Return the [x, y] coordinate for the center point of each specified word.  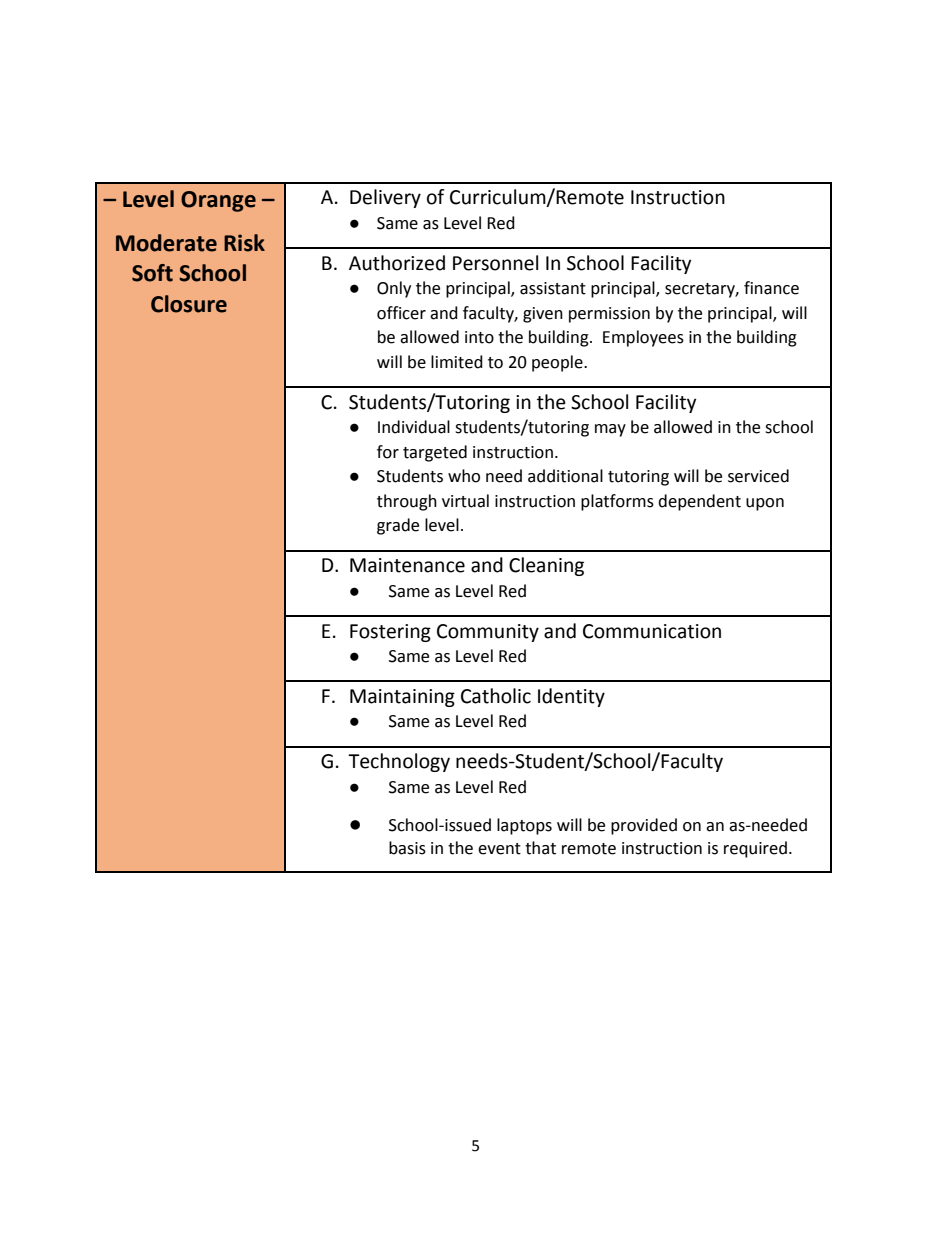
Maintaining [402, 698]
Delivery [385, 198]
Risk [244, 243]
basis [407, 848]
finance [771, 288]
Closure [189, 304]
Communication [652, 631]
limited [457, 362]
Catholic [496, 696]
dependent [699, 502]
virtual [465, 501]
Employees [643, 338]
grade [398, 526]
